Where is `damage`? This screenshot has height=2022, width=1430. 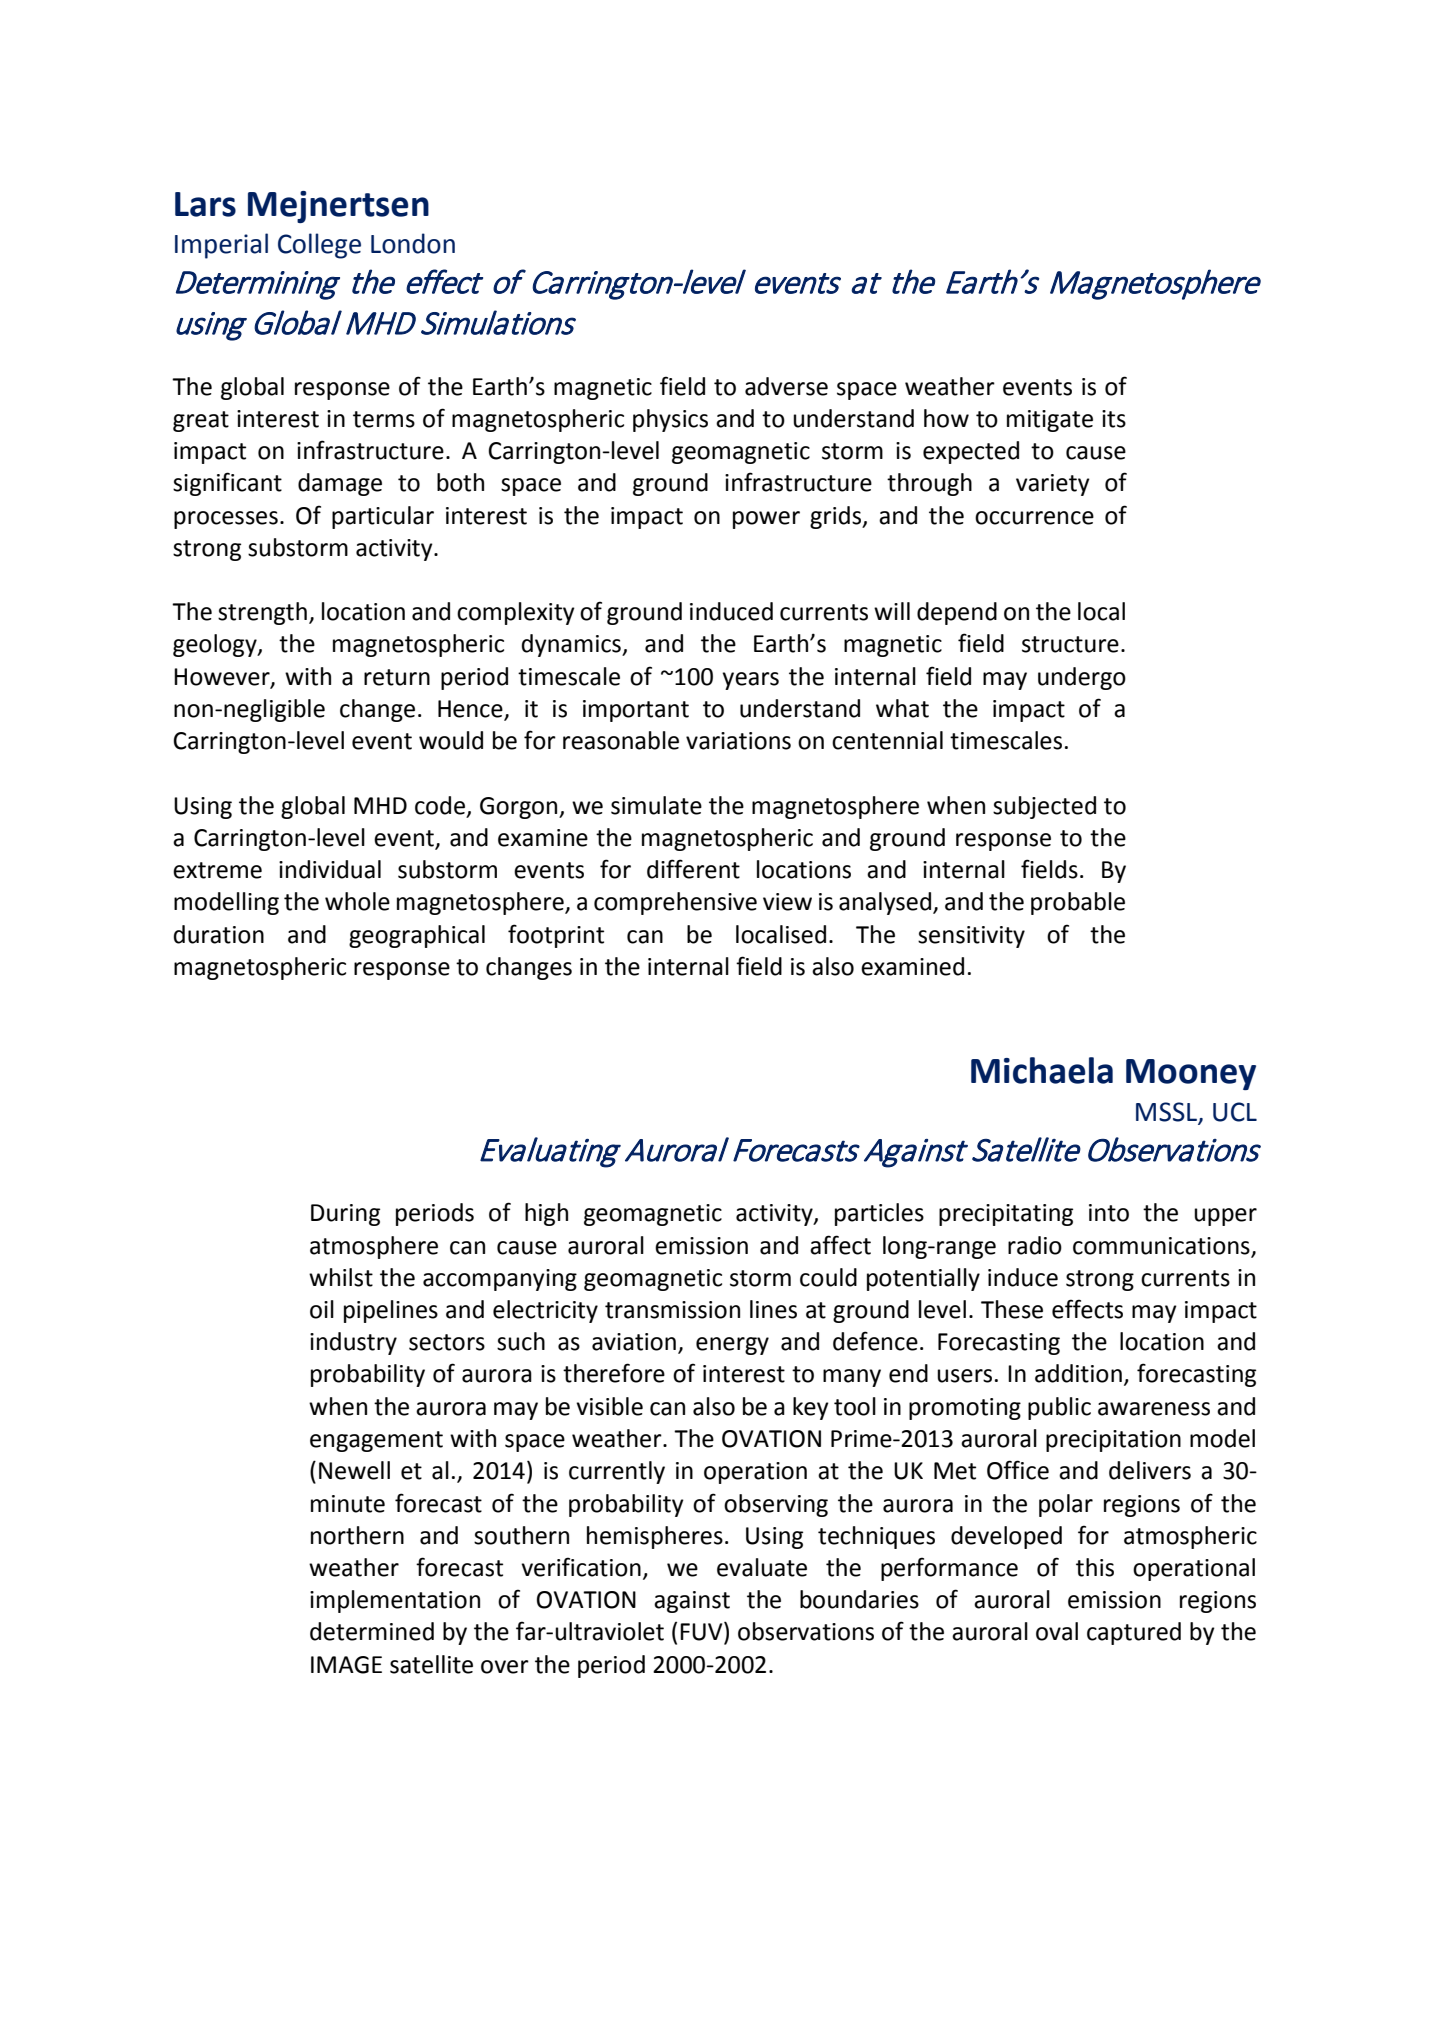
damage is located at coordinates (340, 484).
